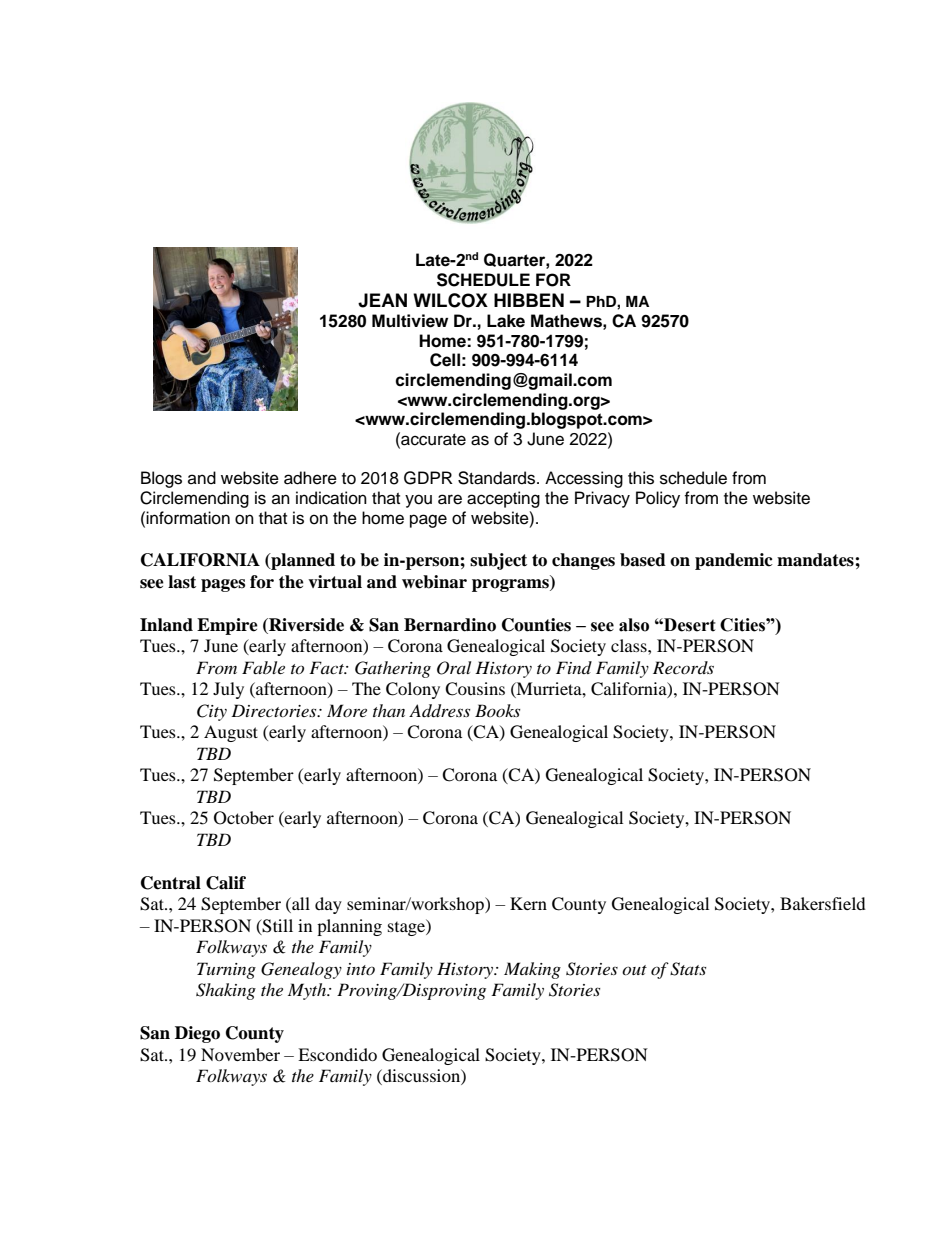  I want to click on Cousins, so click(475, 689).
